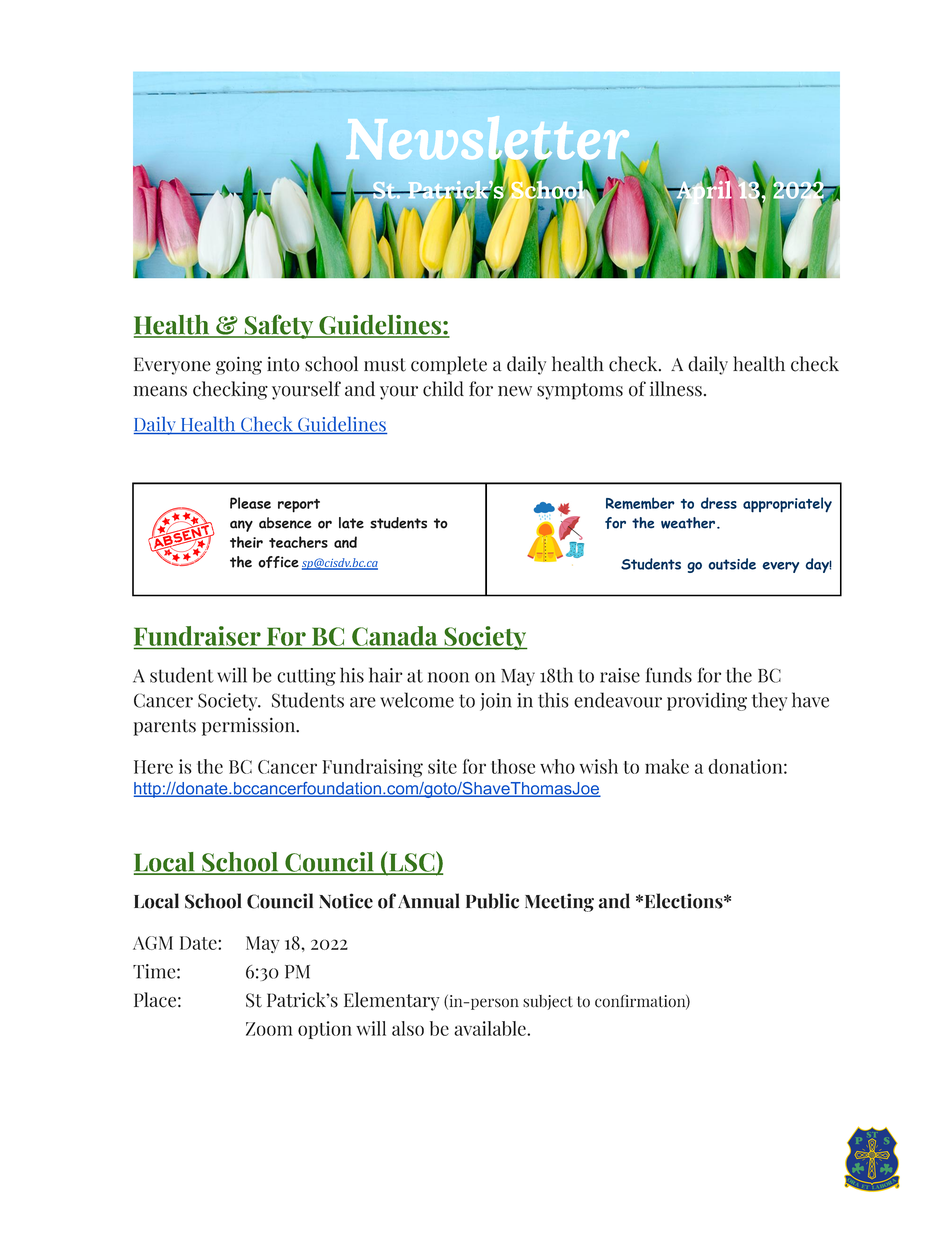  What do you see at coordinates (676, 389) in the screenshot?
I see `illness` at bounding box center [676, 389].
